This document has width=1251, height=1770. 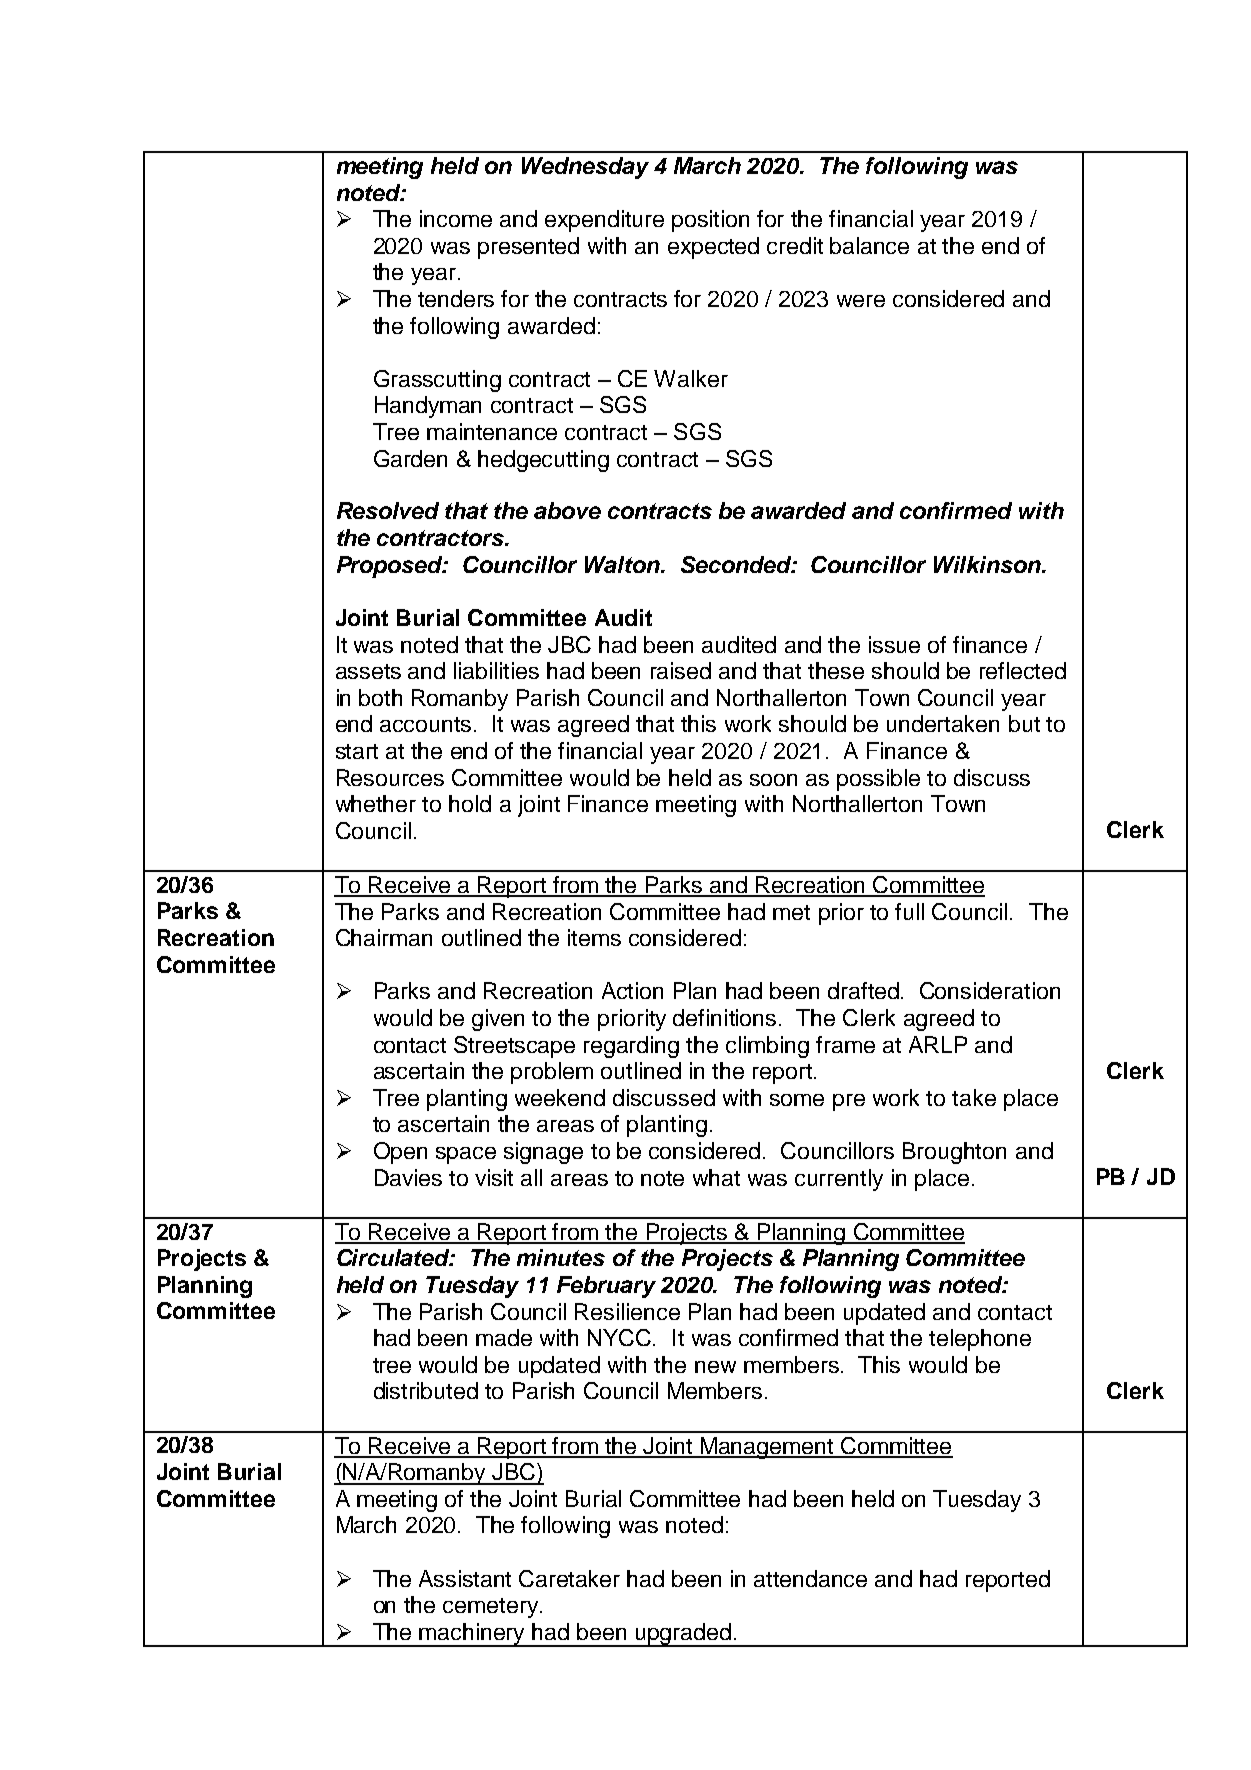 I want to click on tenders, so click(x=456, y=298).
